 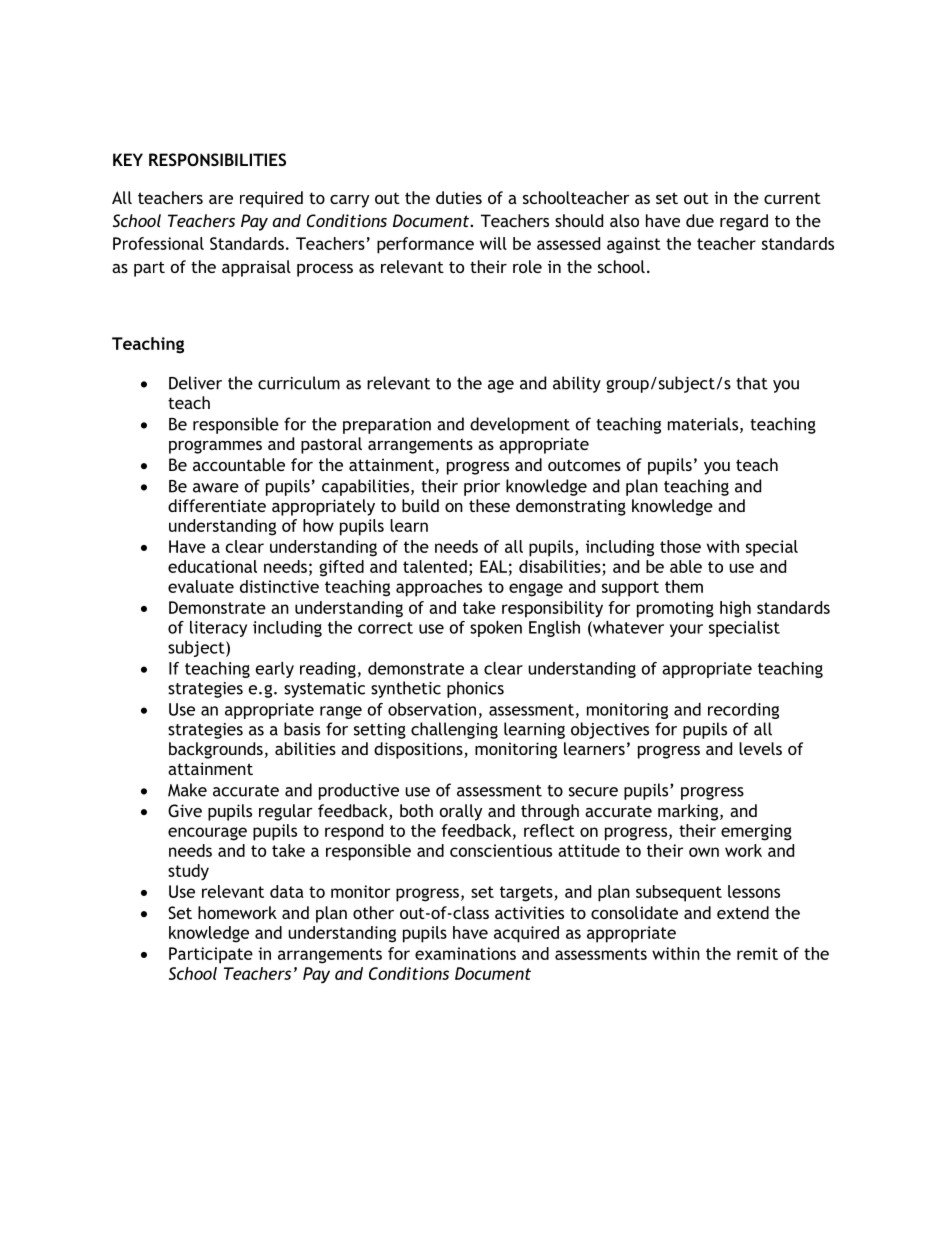 What do you see at coordinates (435, 566) in the image?
I see `talented` at bounding box center [435, 566].
